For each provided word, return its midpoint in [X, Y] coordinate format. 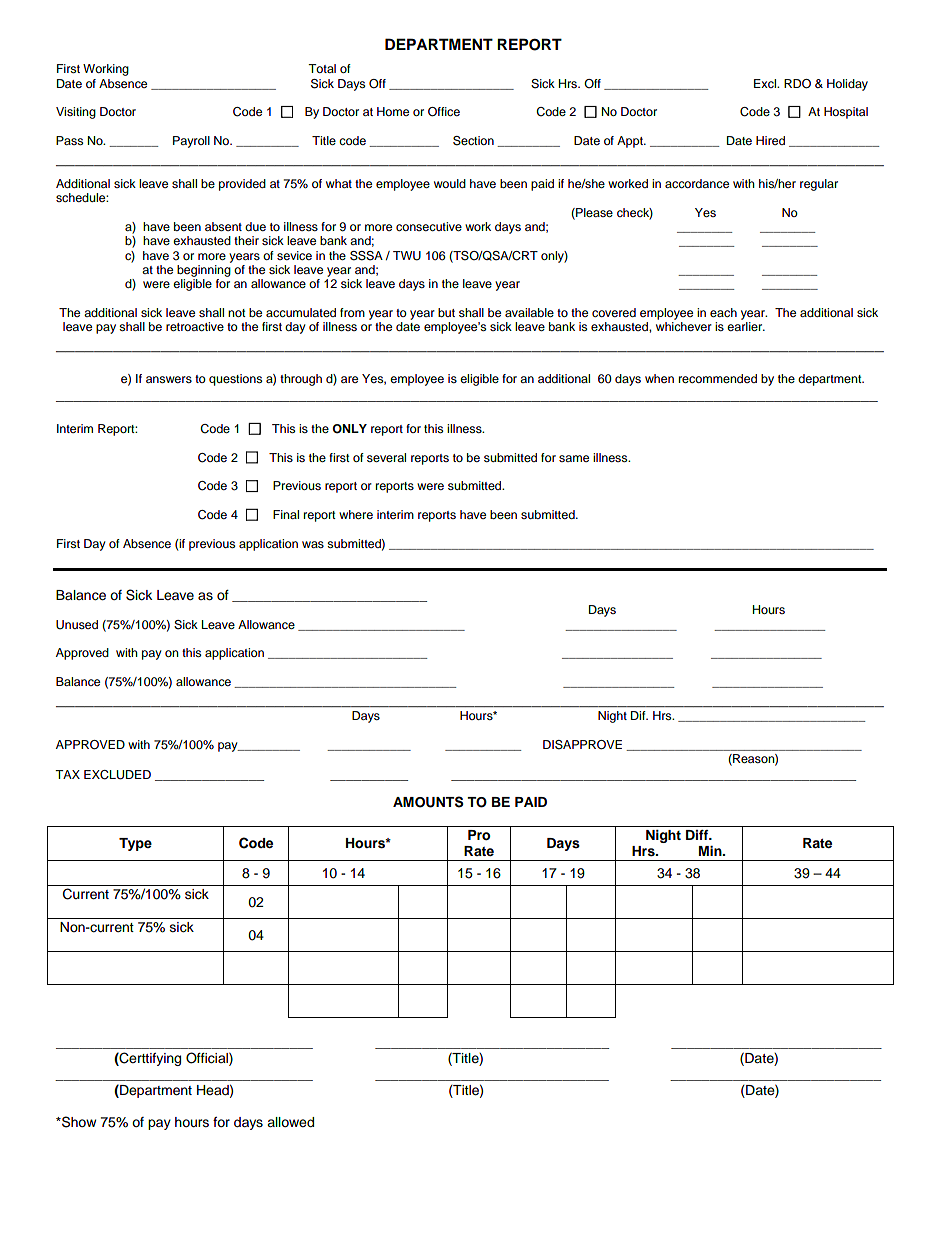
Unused [77, 625]
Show [78, 1122]
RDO [797, 84]
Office [444, 112]
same [574, 458]
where [356, 514]
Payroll [191, 142]
